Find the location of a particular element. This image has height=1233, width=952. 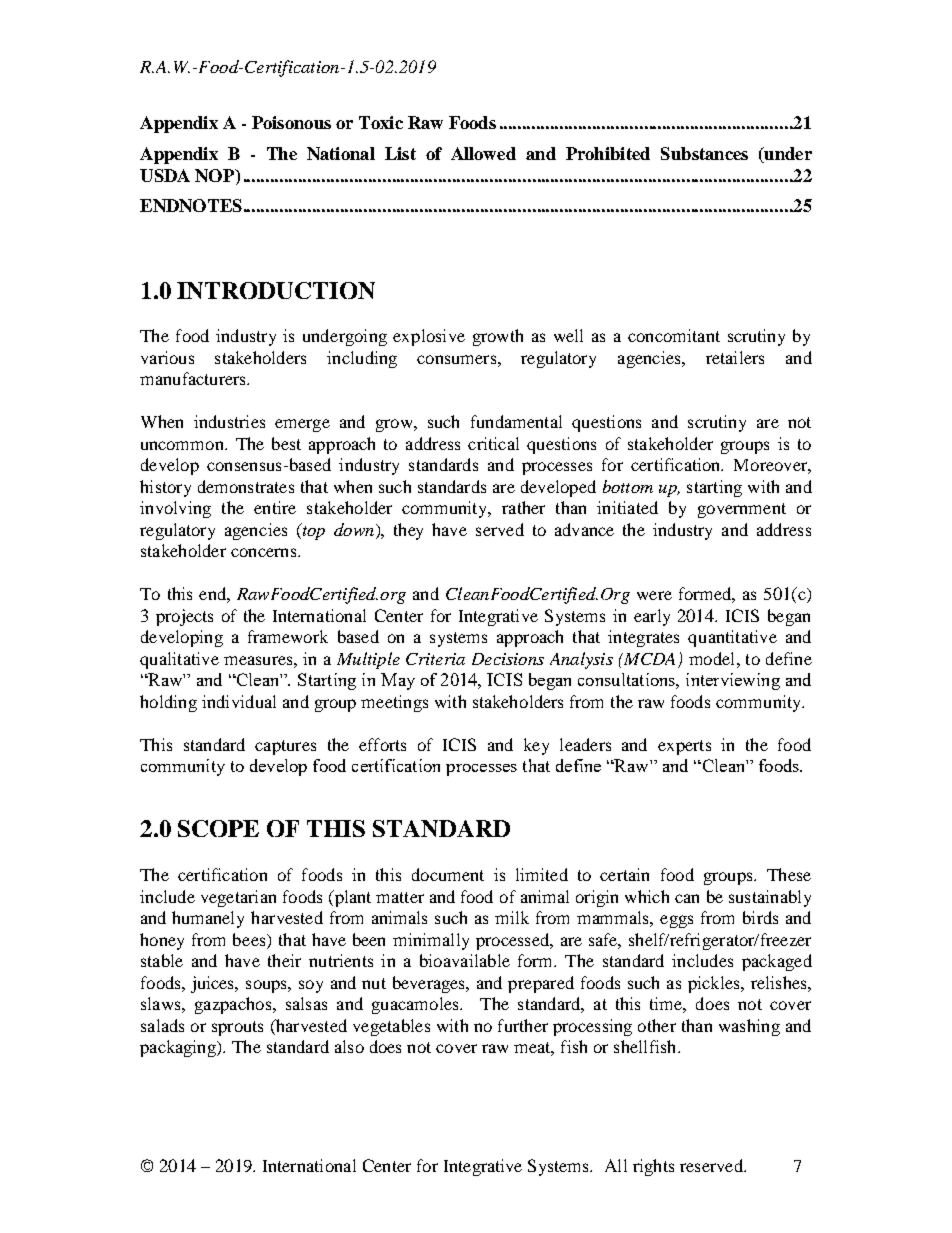

packaging is located at coordinates (179, 1048).
